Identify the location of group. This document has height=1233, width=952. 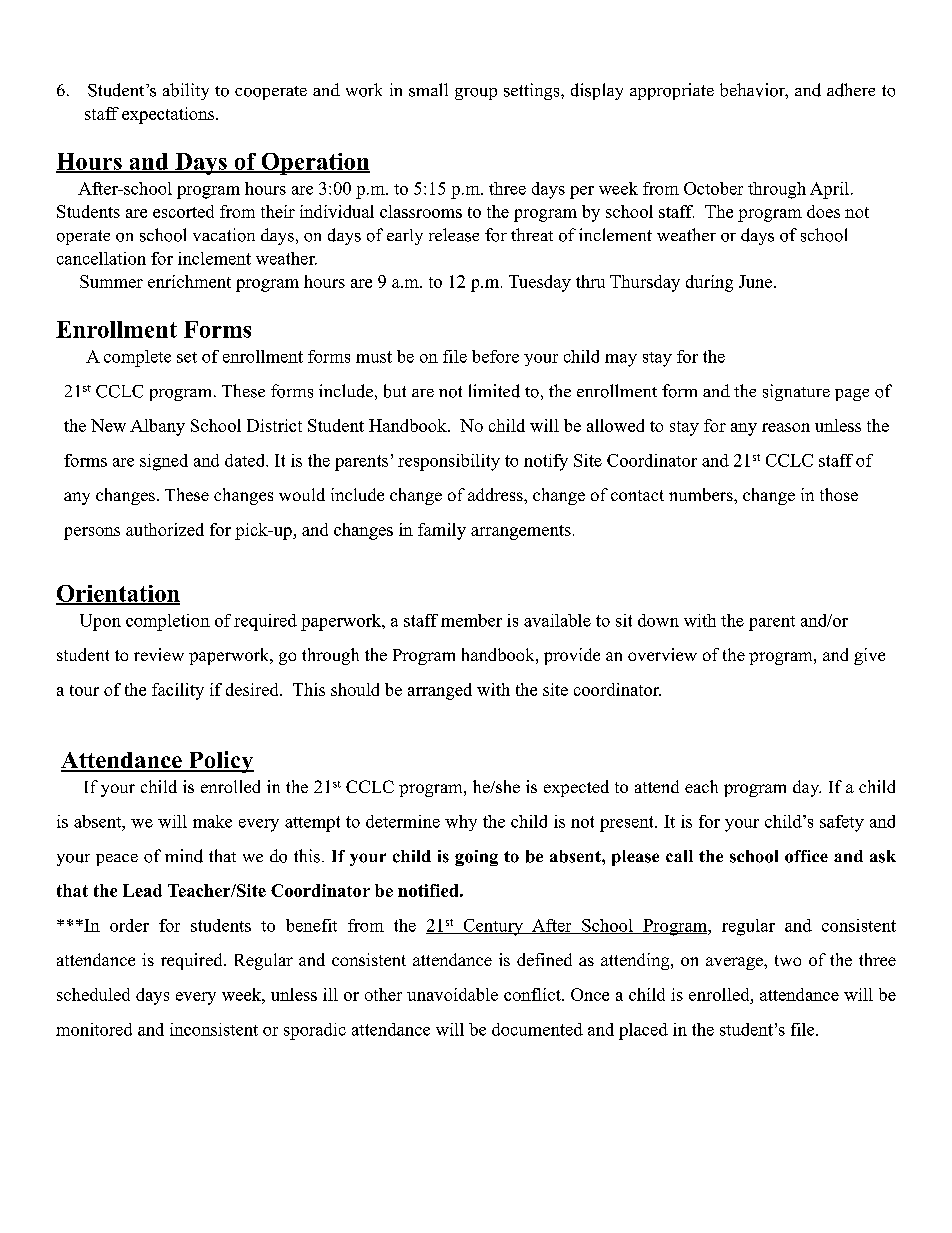
(476, 94).
